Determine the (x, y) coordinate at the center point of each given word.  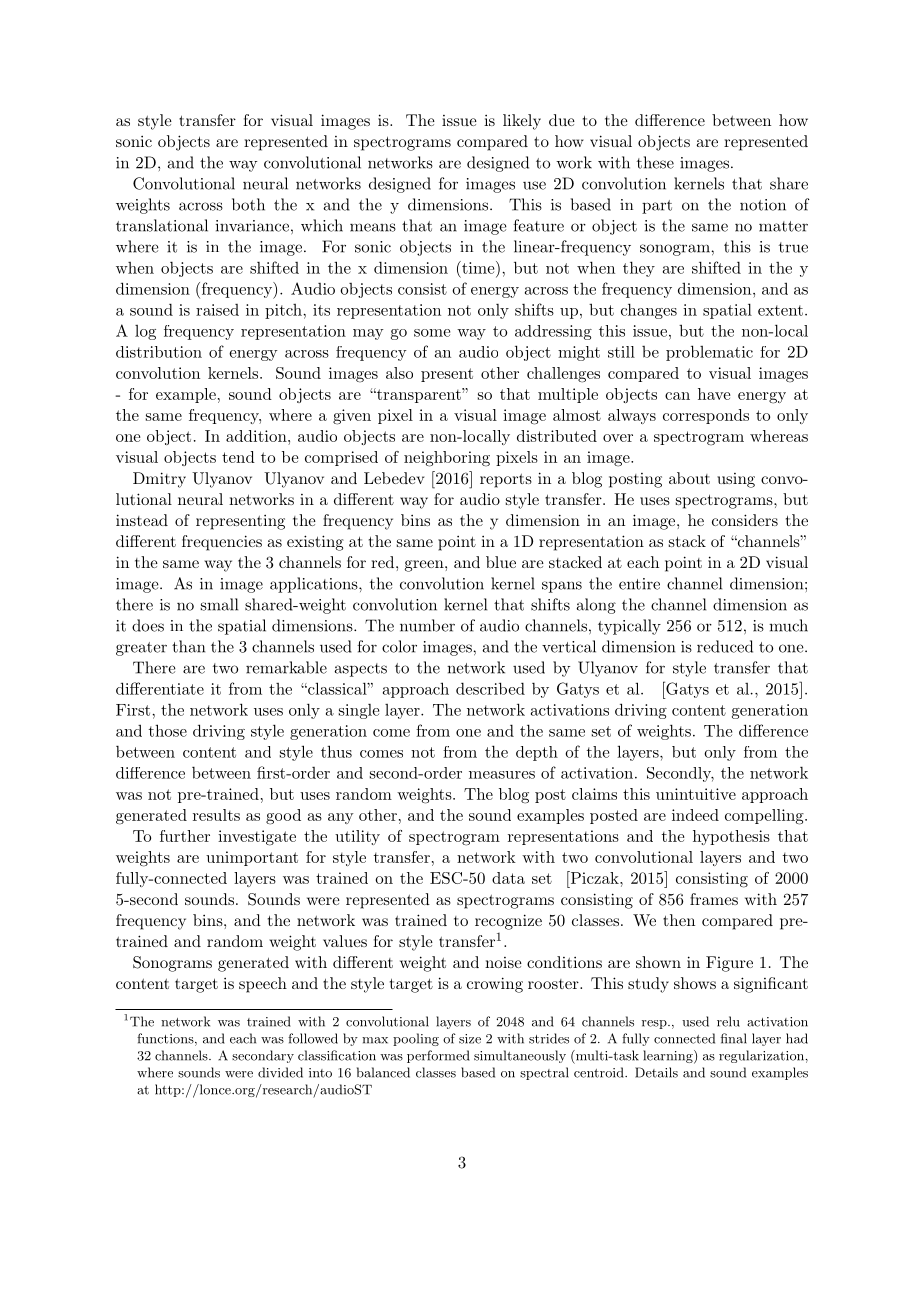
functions (166, 1039)
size (470, 1039)
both (248, 204)
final (734, 1038)
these (655, 162)
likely (522, 122)
